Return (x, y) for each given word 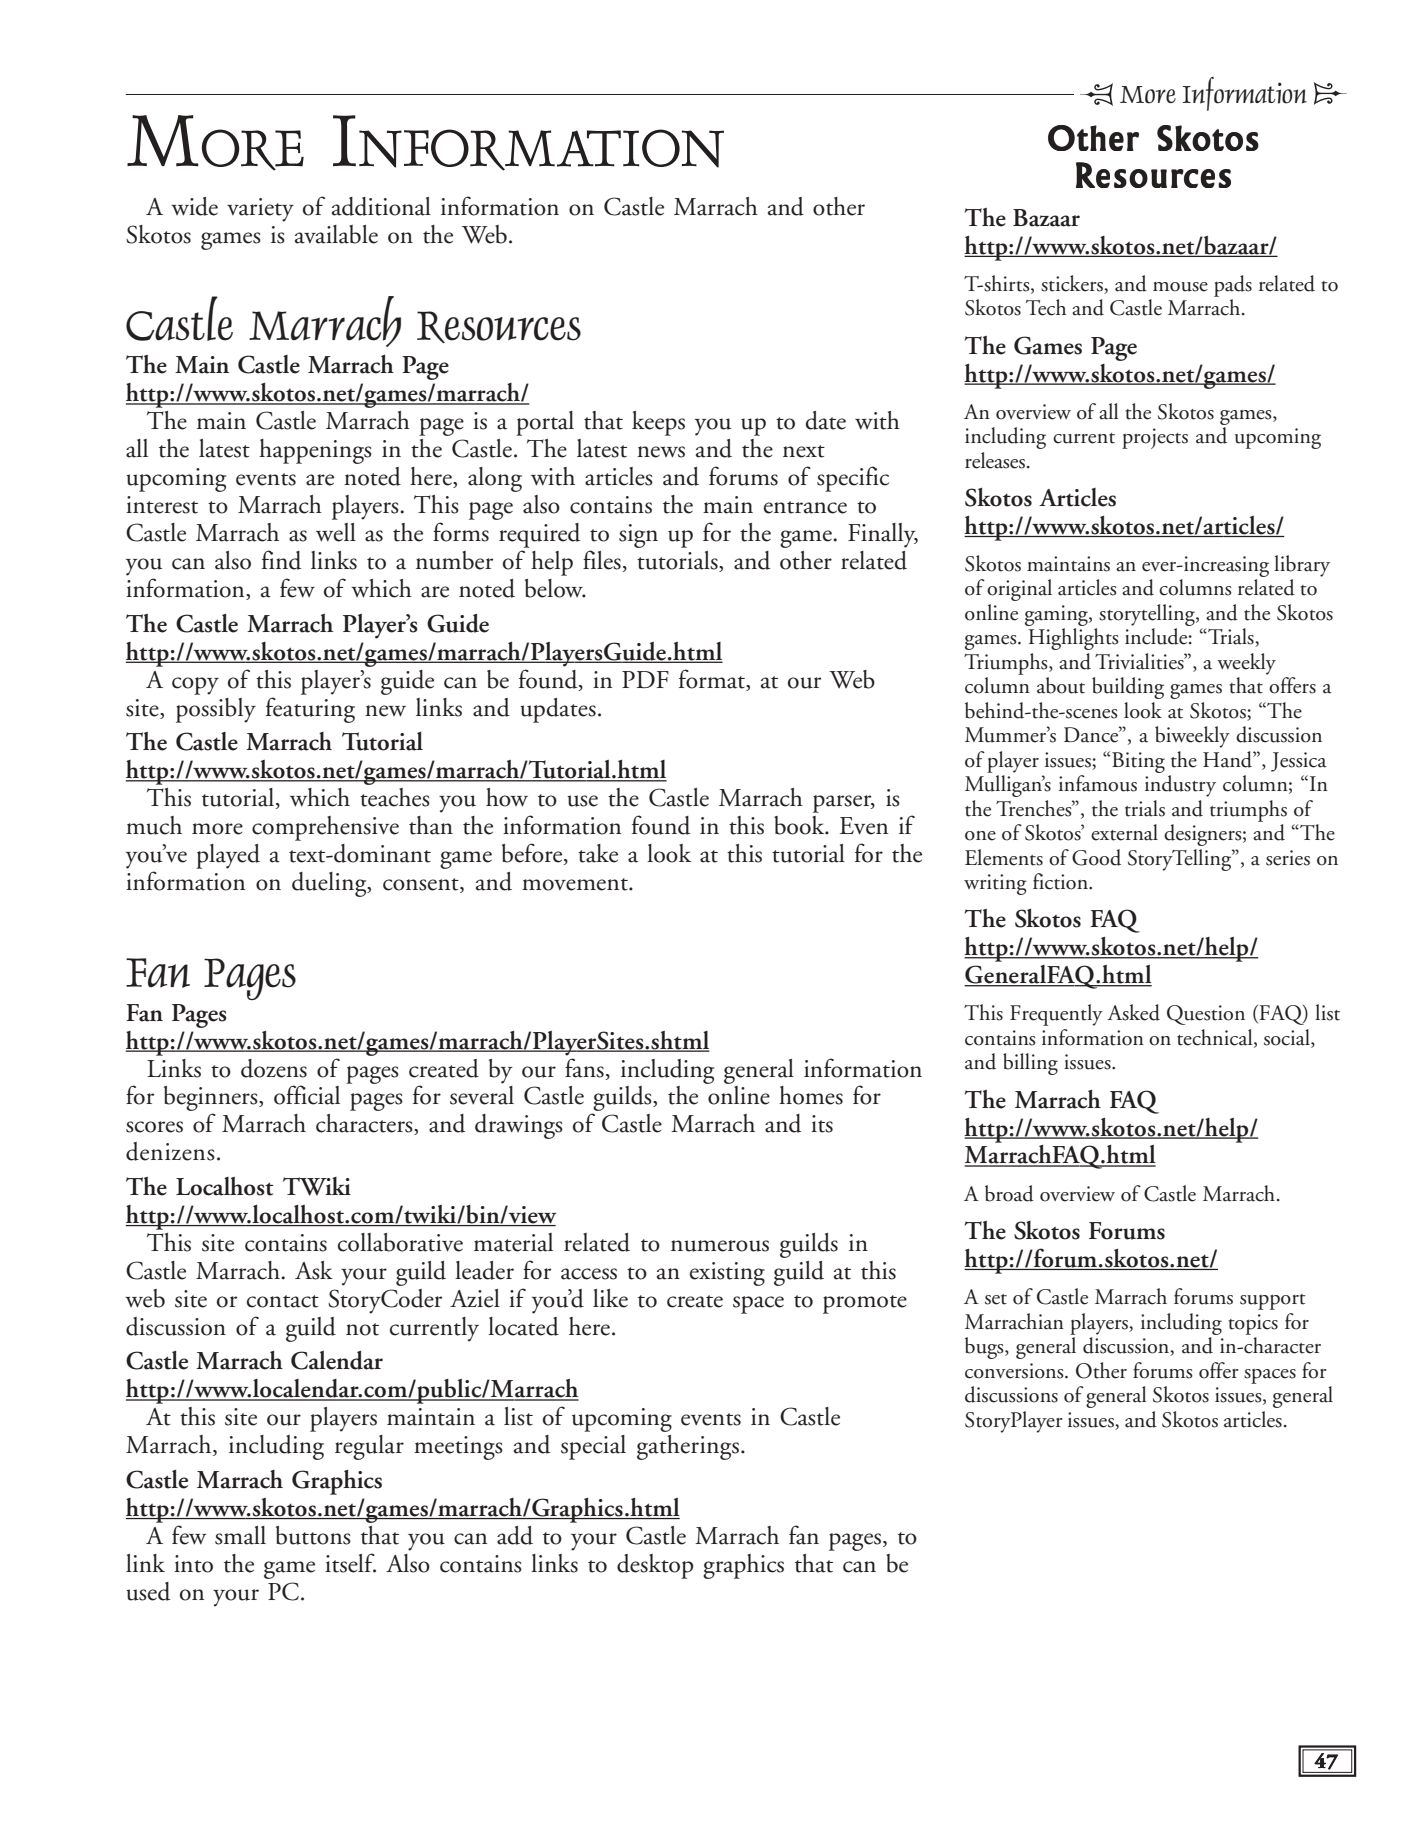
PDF (645, 679)
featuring (310, 710)
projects (1155, 438)
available (336, 234)
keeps (658, 423)
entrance (805, 507)
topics (1253, 1324)
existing (727, 1274)
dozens (274, 1068)
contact (283, 1301)
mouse (1180, 287)
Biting (1138, 762)
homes (811, 1095)
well (336, 532)
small (240, 1535)
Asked (1133, 1012)
